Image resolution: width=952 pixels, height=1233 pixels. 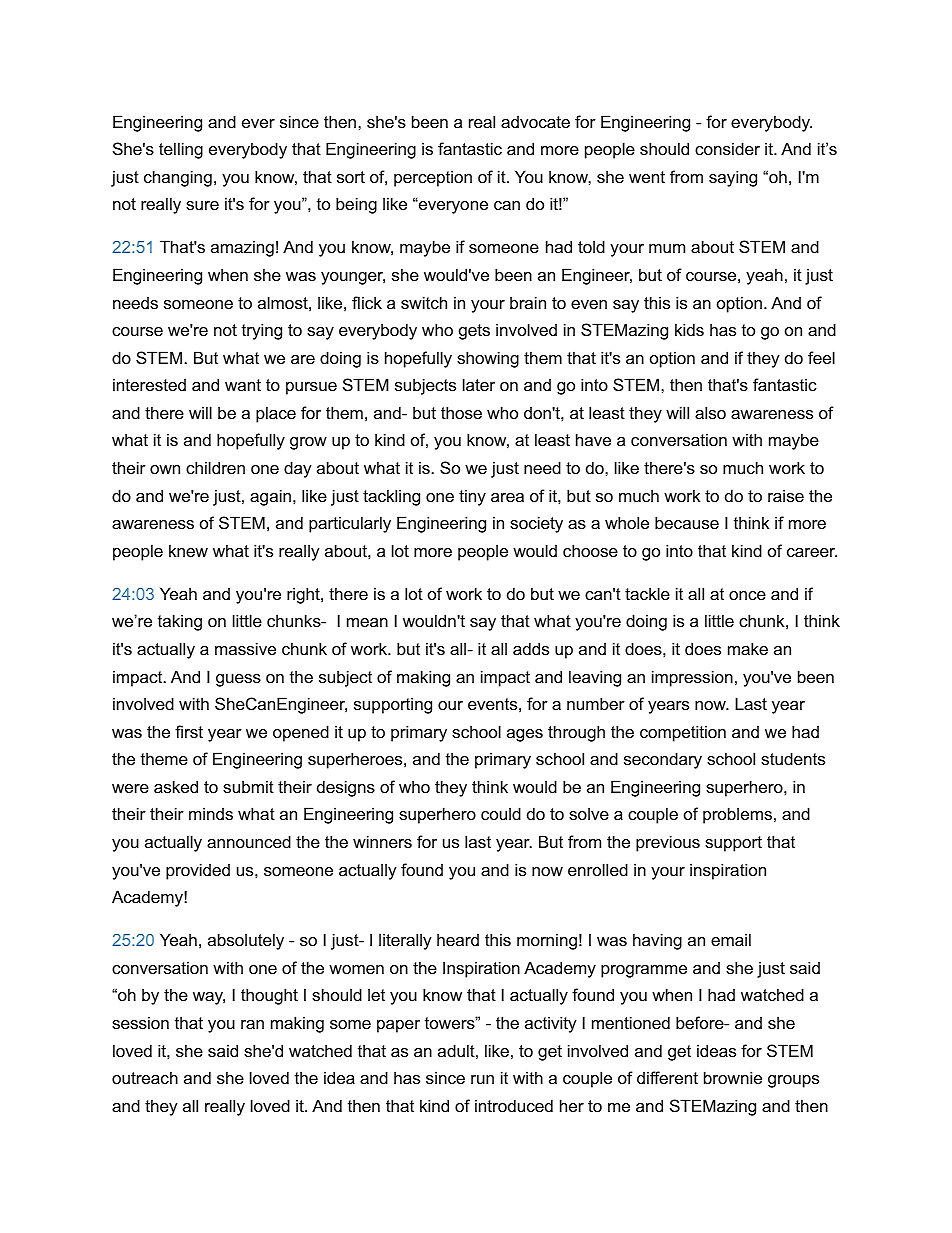 I want to click on students, so click(x=793, y=758).
